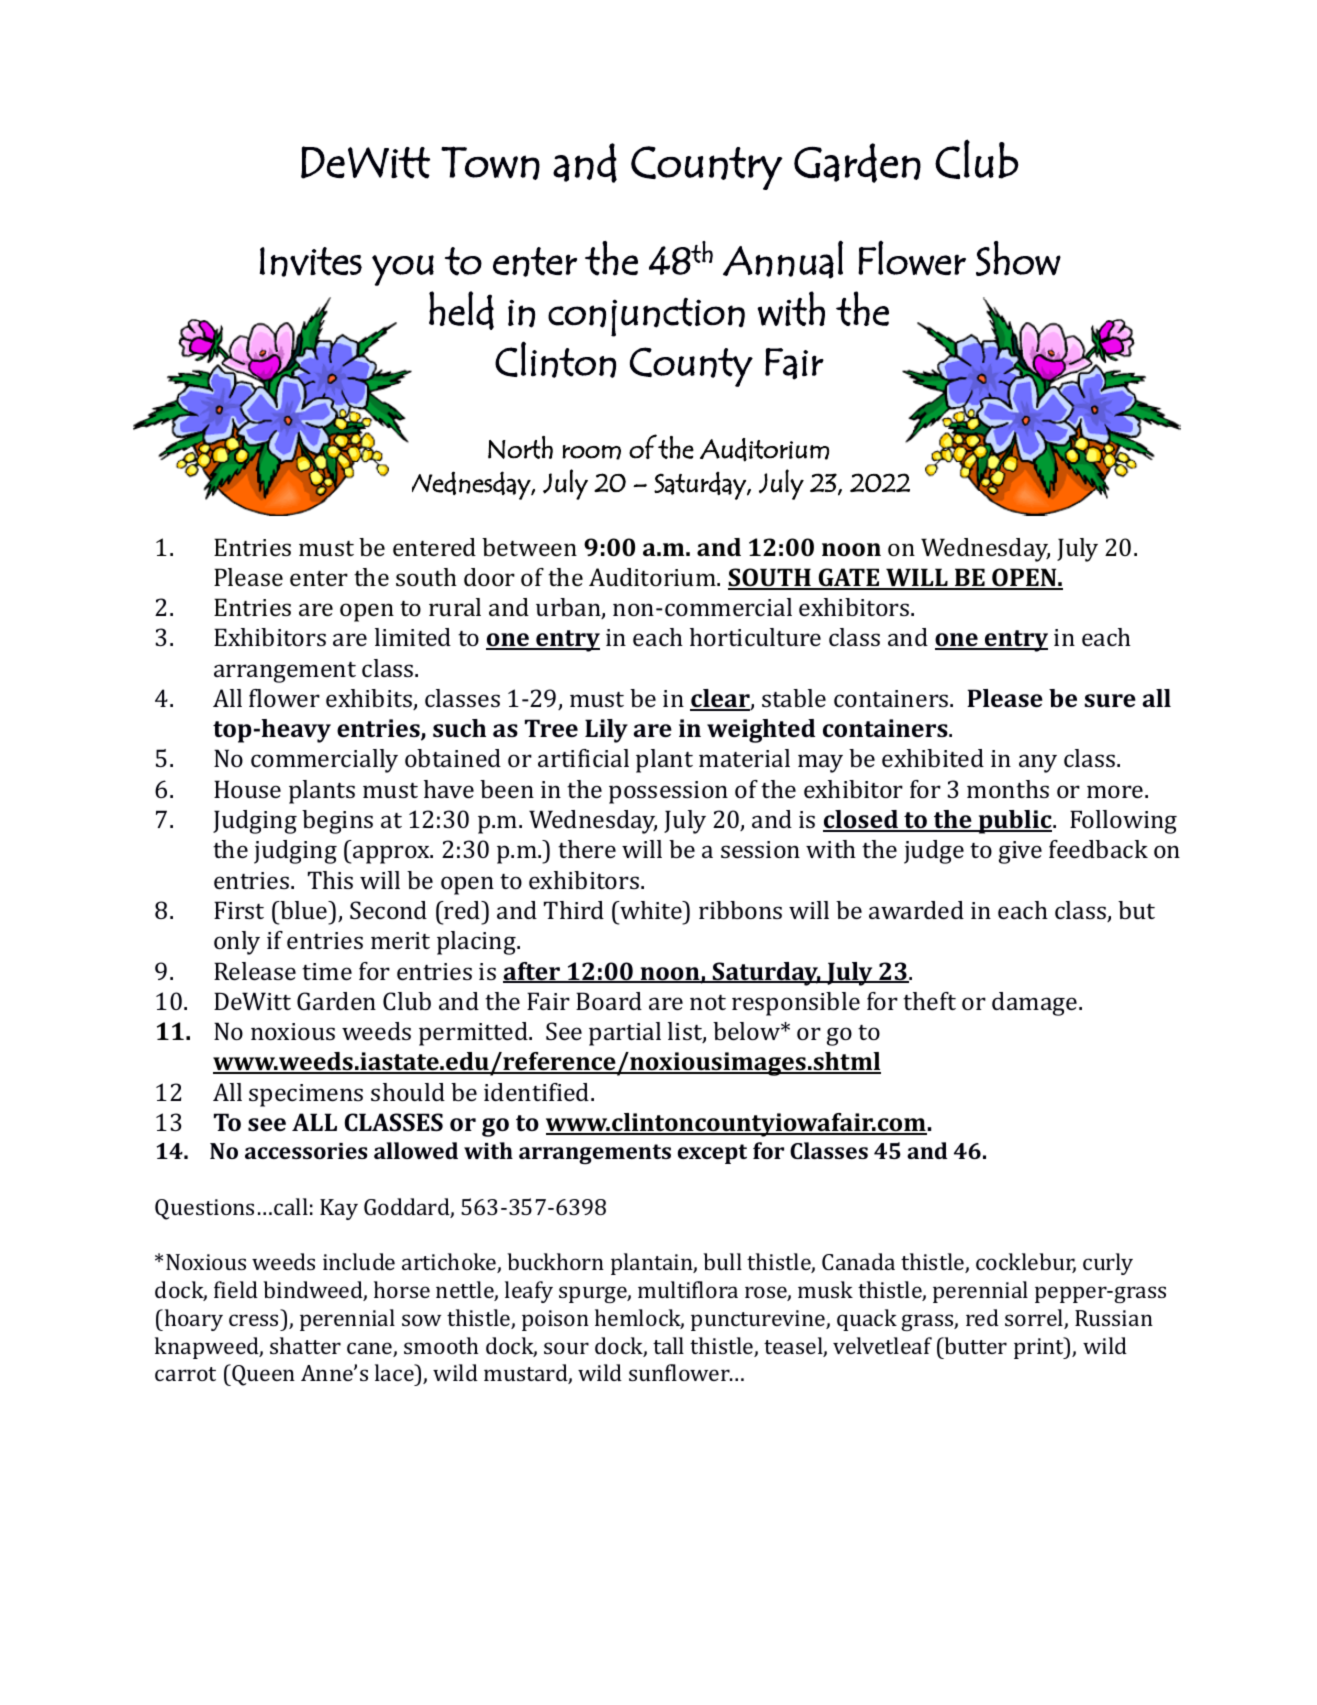  I want to click on damage, so click(1036, 1004).
